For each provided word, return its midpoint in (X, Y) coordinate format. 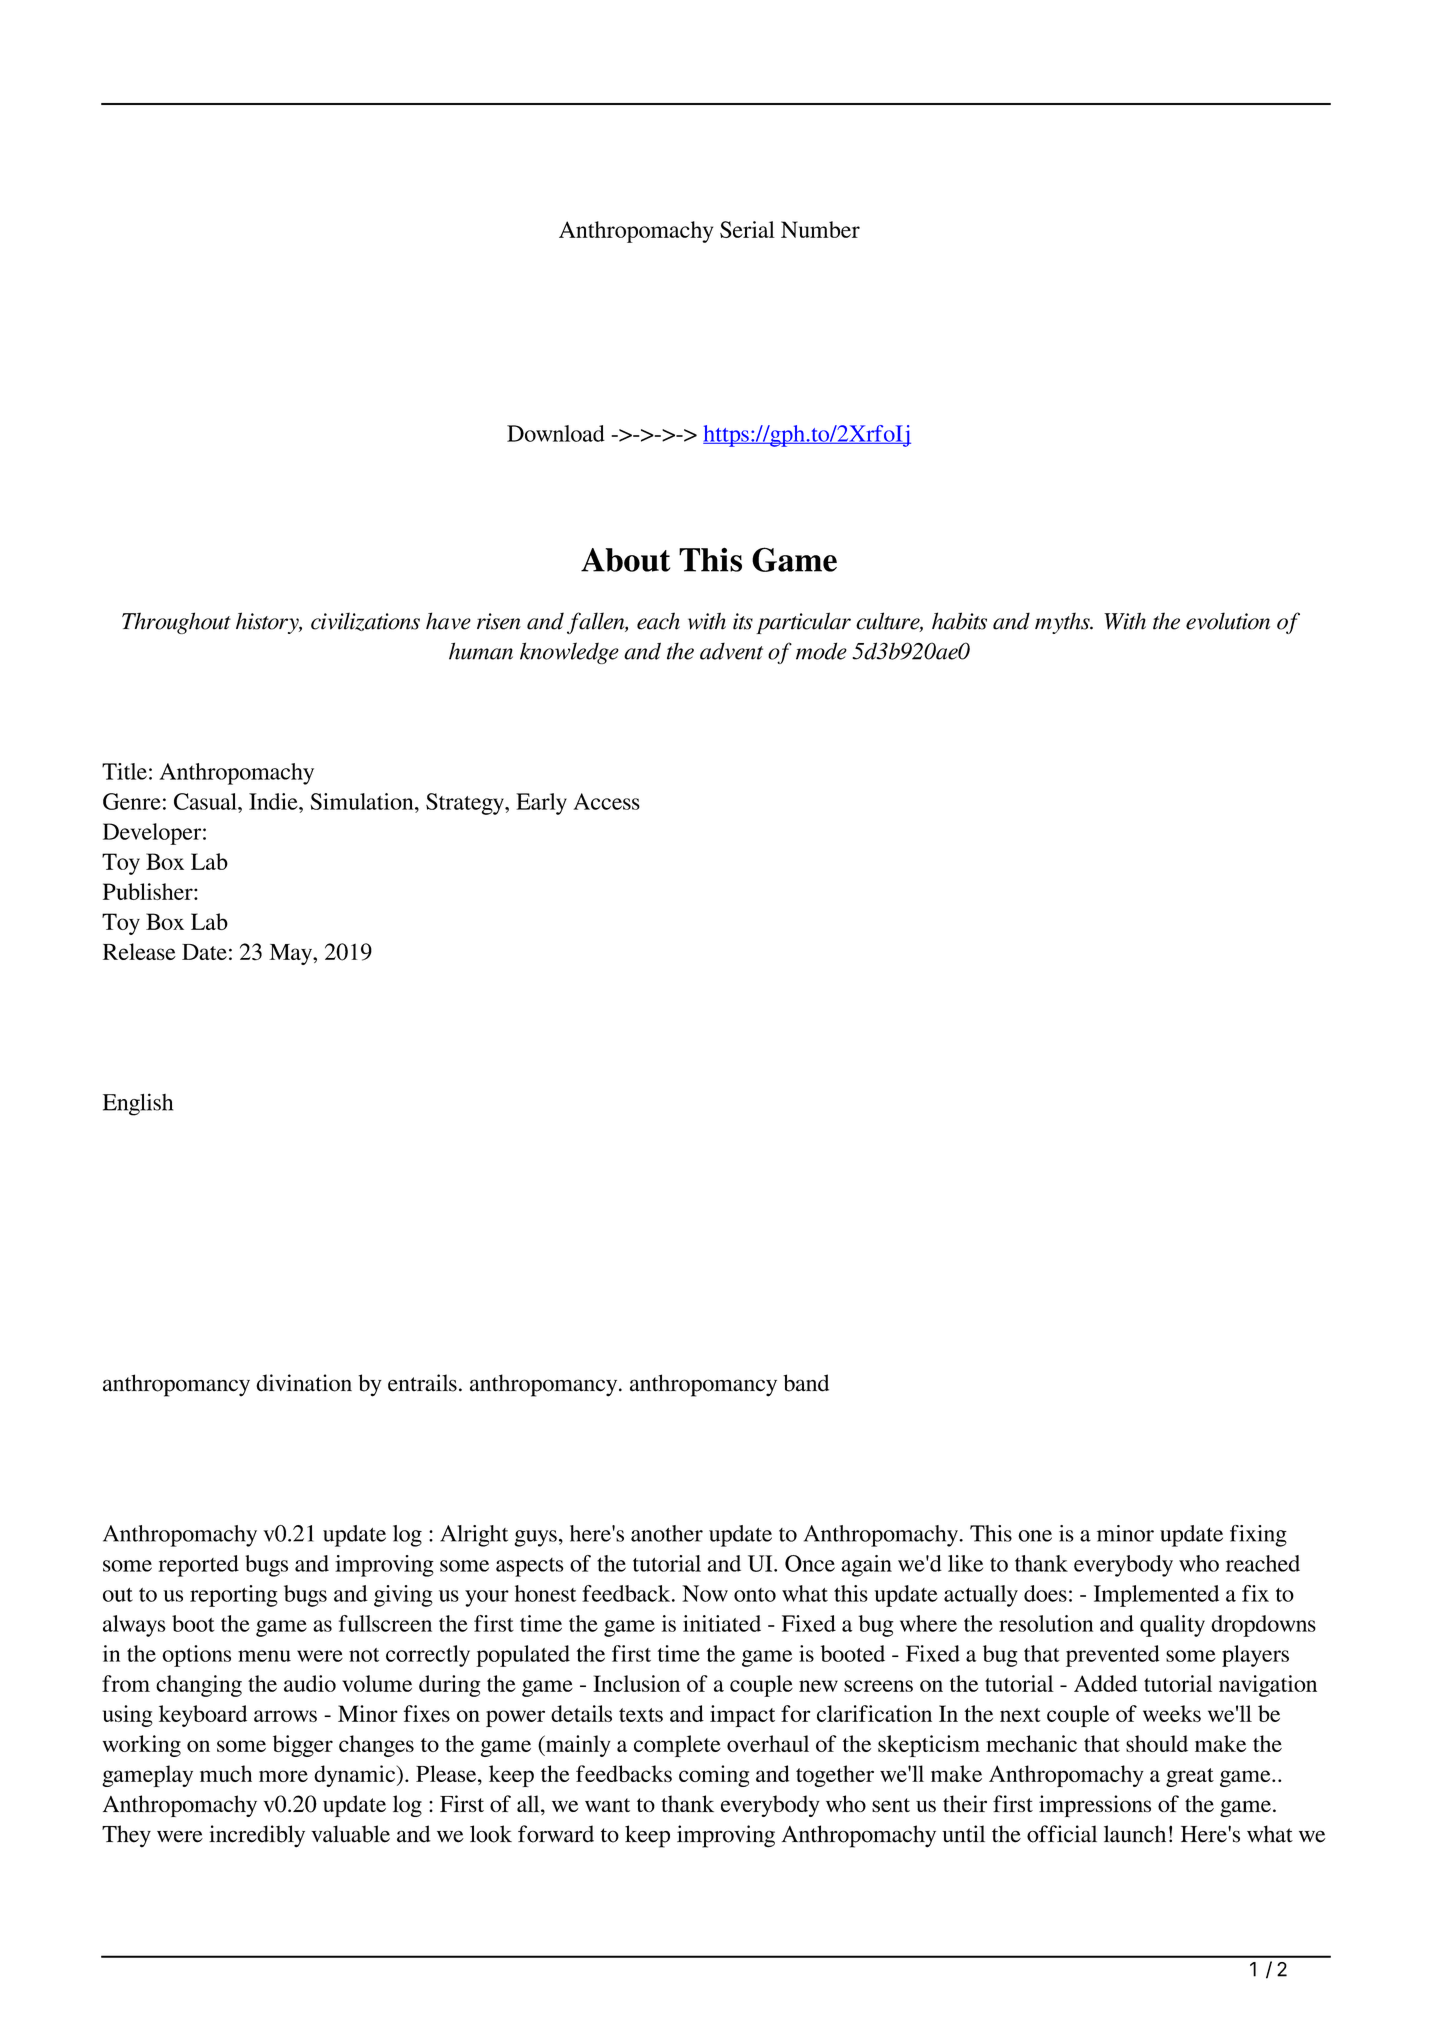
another (667, 1533)
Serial (747, 229)
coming (714, 1776)
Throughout (176, 623)
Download (556, 433)
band (806, 1383)
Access (606, 801)
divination (304, 1383)
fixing (1258, 1536)
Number (820, 229)
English (138, 1104)
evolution (1228, 621)
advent (731, 651)
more (283, 1776)
